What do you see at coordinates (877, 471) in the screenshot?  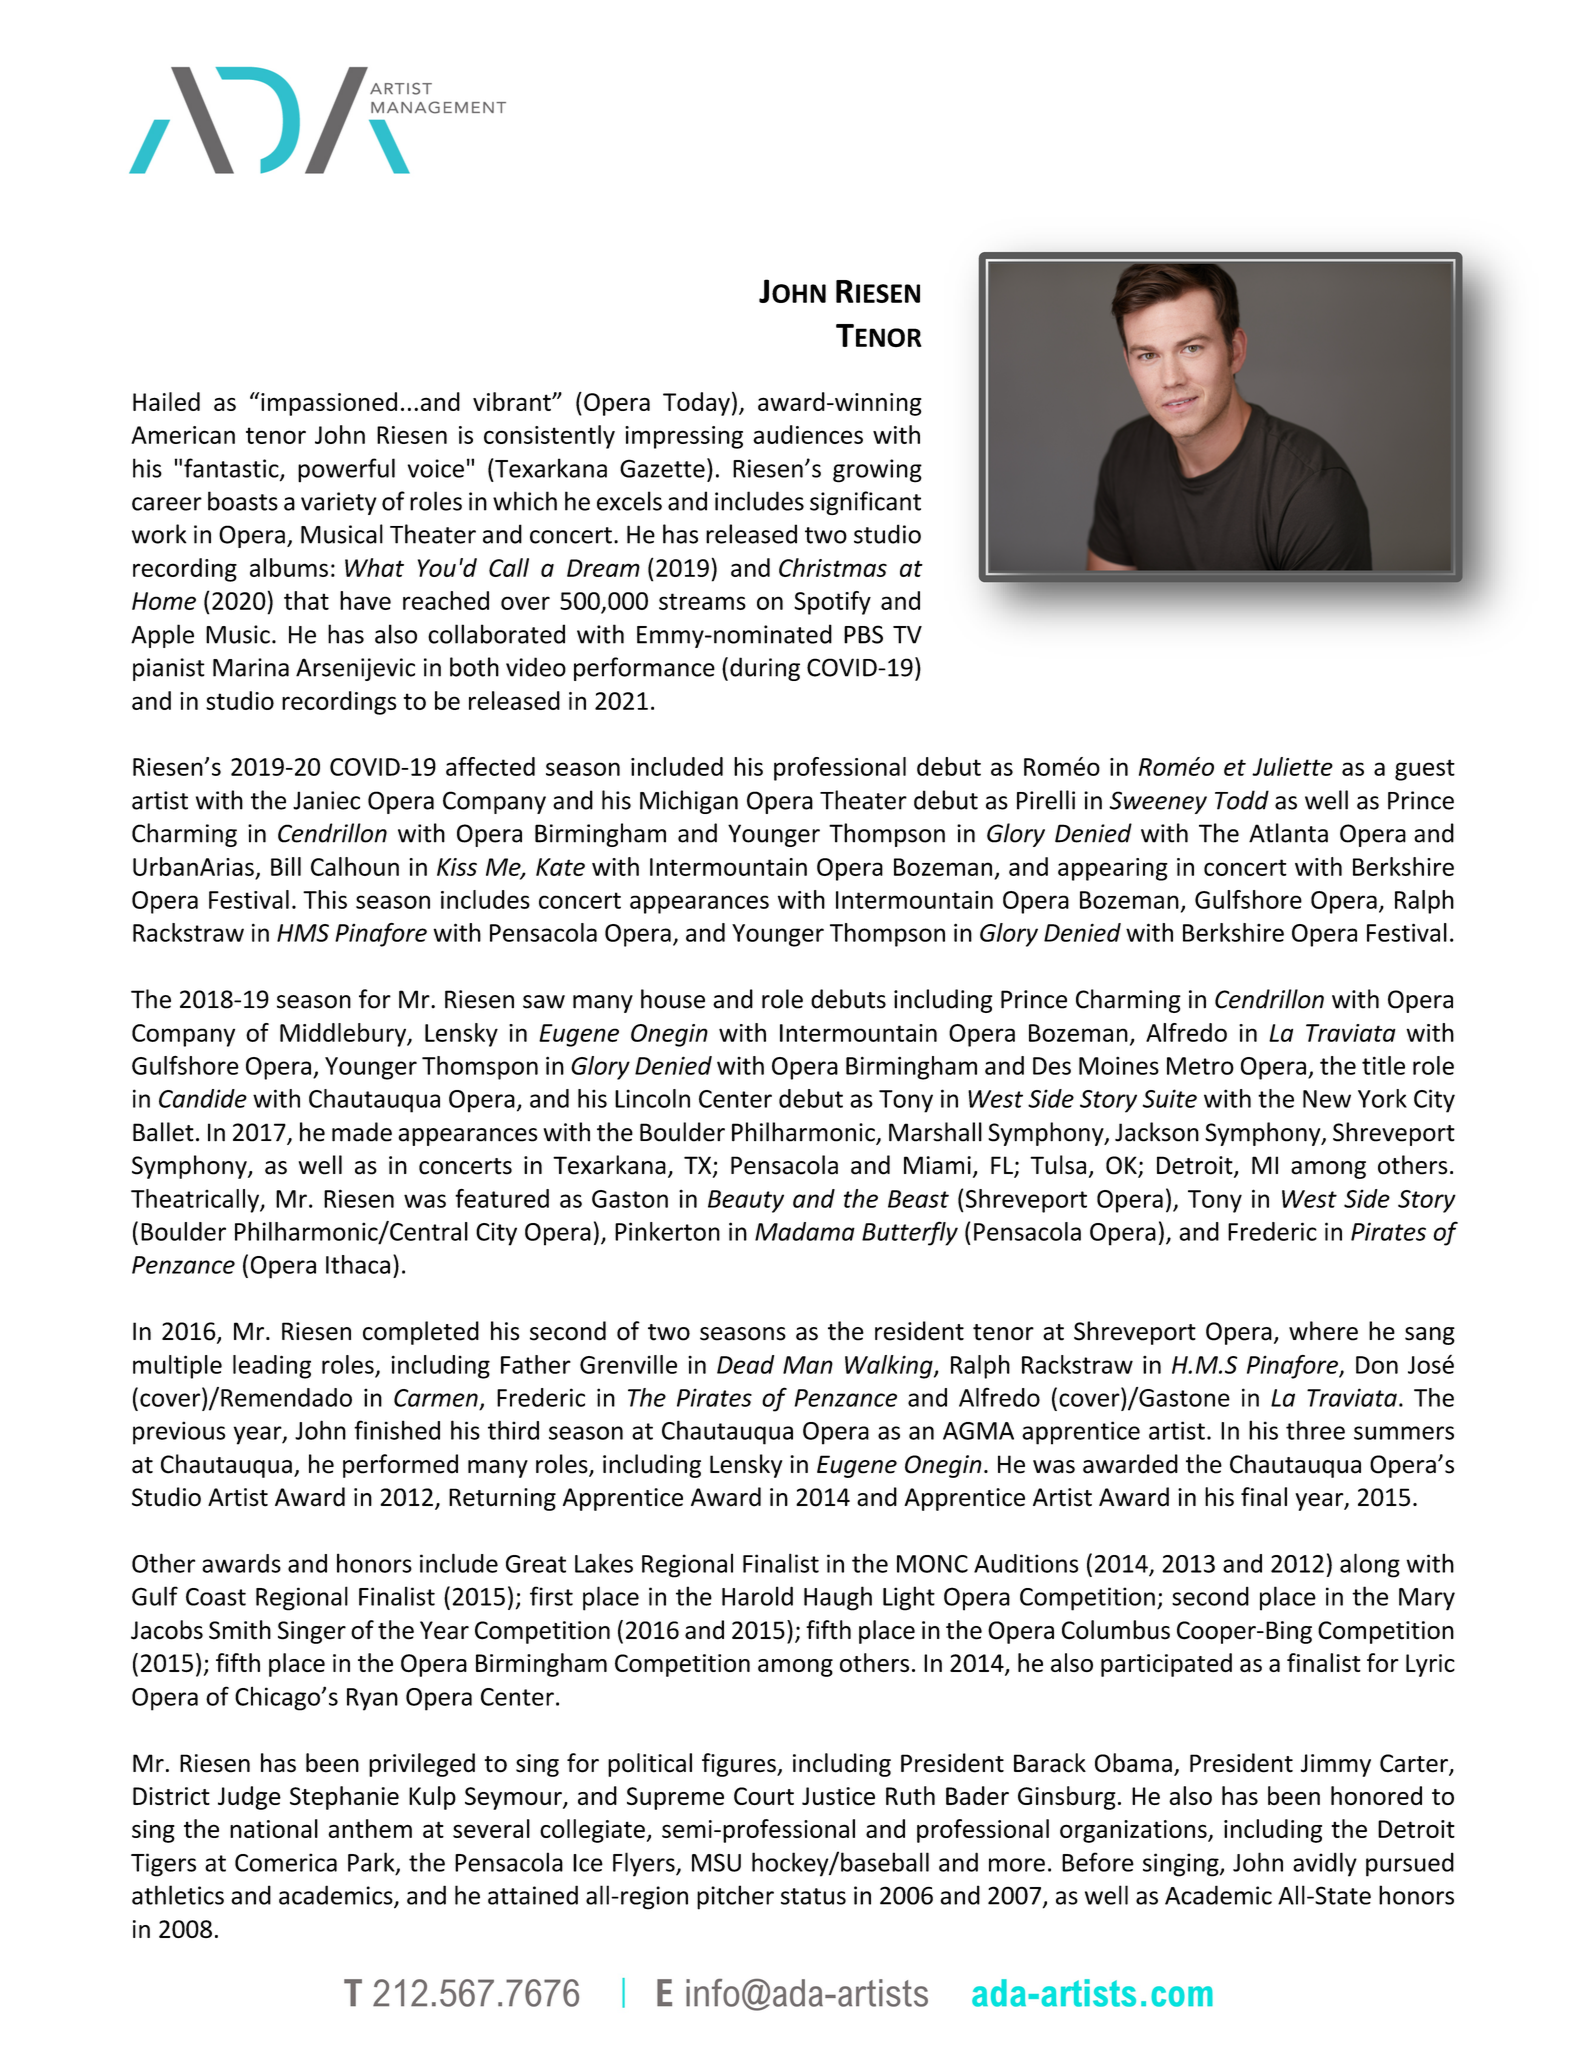 I see `growing` at bounding box center [877, 471].
